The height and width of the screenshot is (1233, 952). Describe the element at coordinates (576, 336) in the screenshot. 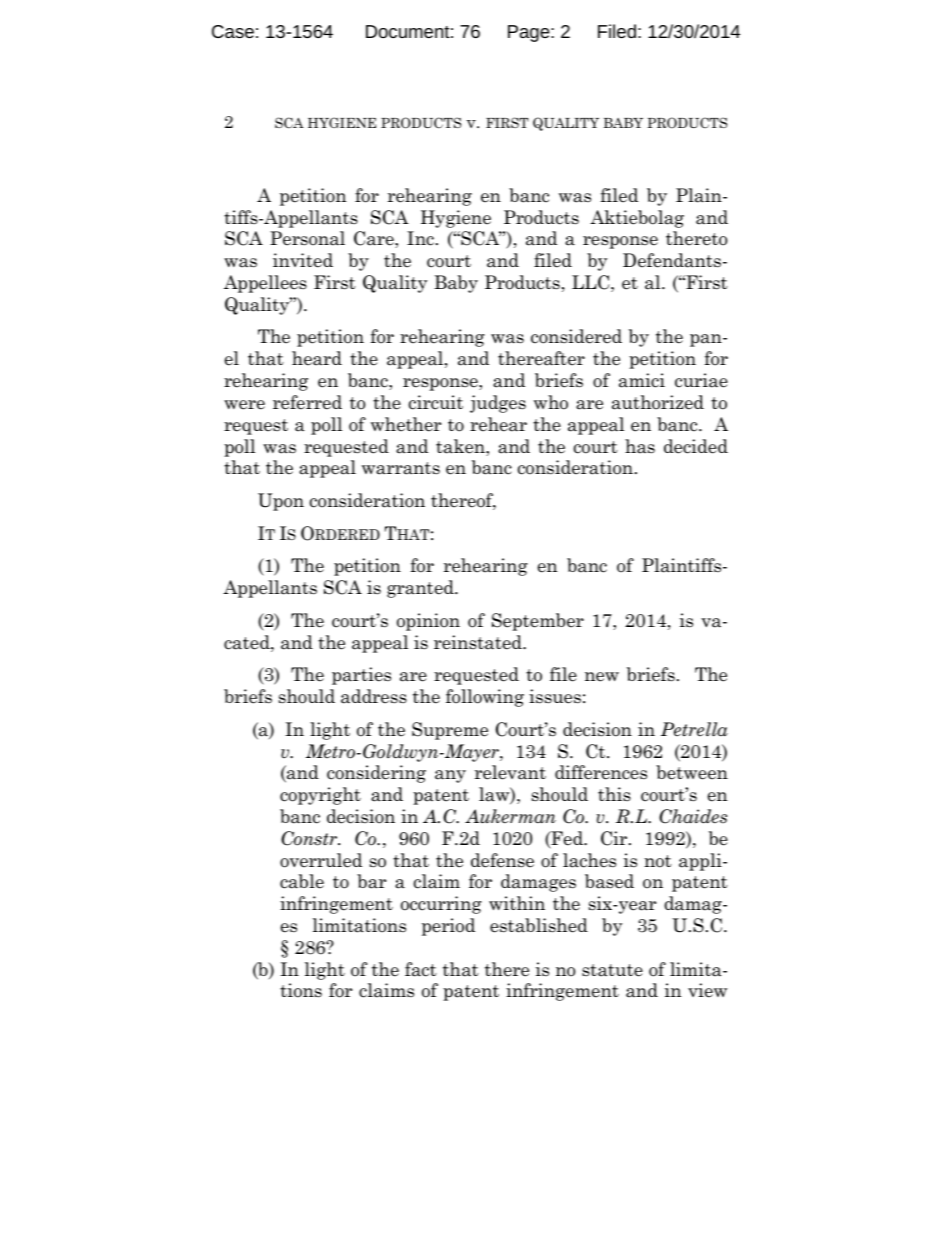

I see `considered` at that location.
